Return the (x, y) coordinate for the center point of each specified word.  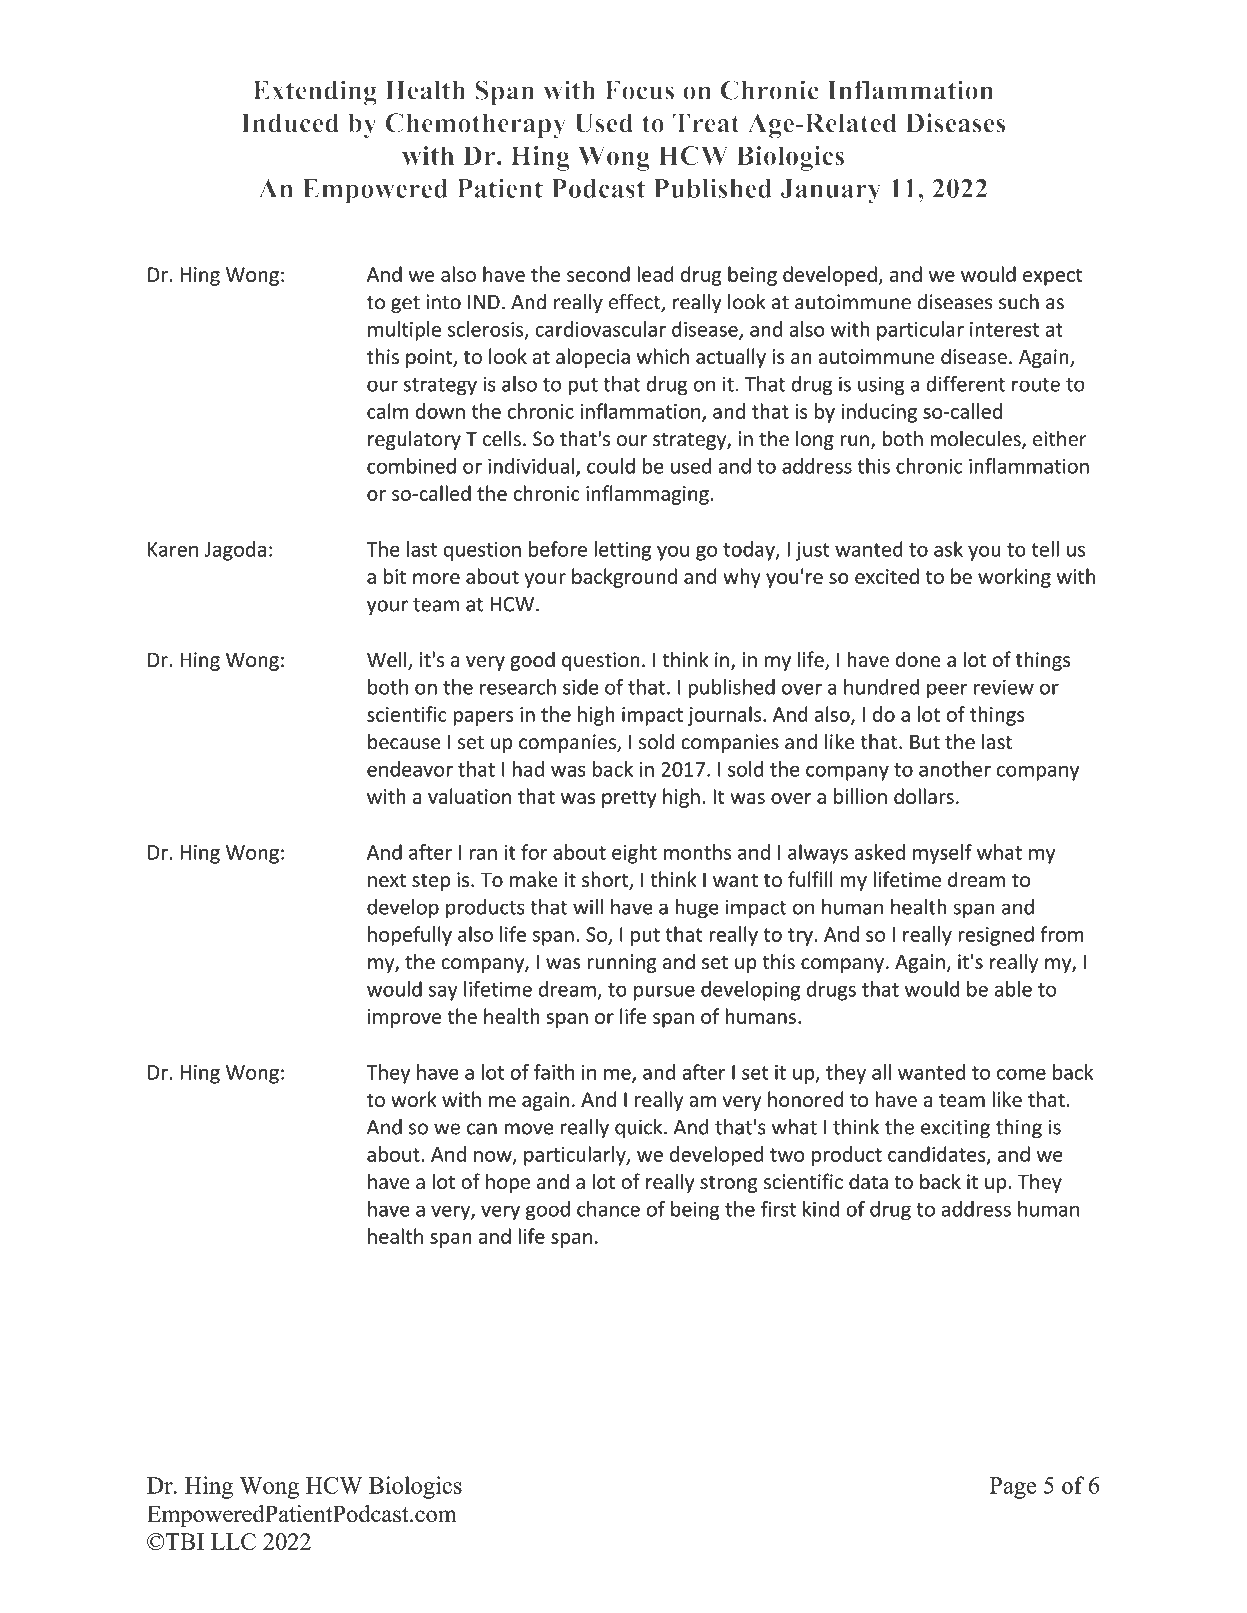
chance (608, 1209)
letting (622, 551)
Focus (639, 90)
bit (395, 576)
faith (554, 1072)
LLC (233, 1541)
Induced (290, 123)
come (1021, 1074)
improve (405, 1018)
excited (887, 576)
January (830, 191)
